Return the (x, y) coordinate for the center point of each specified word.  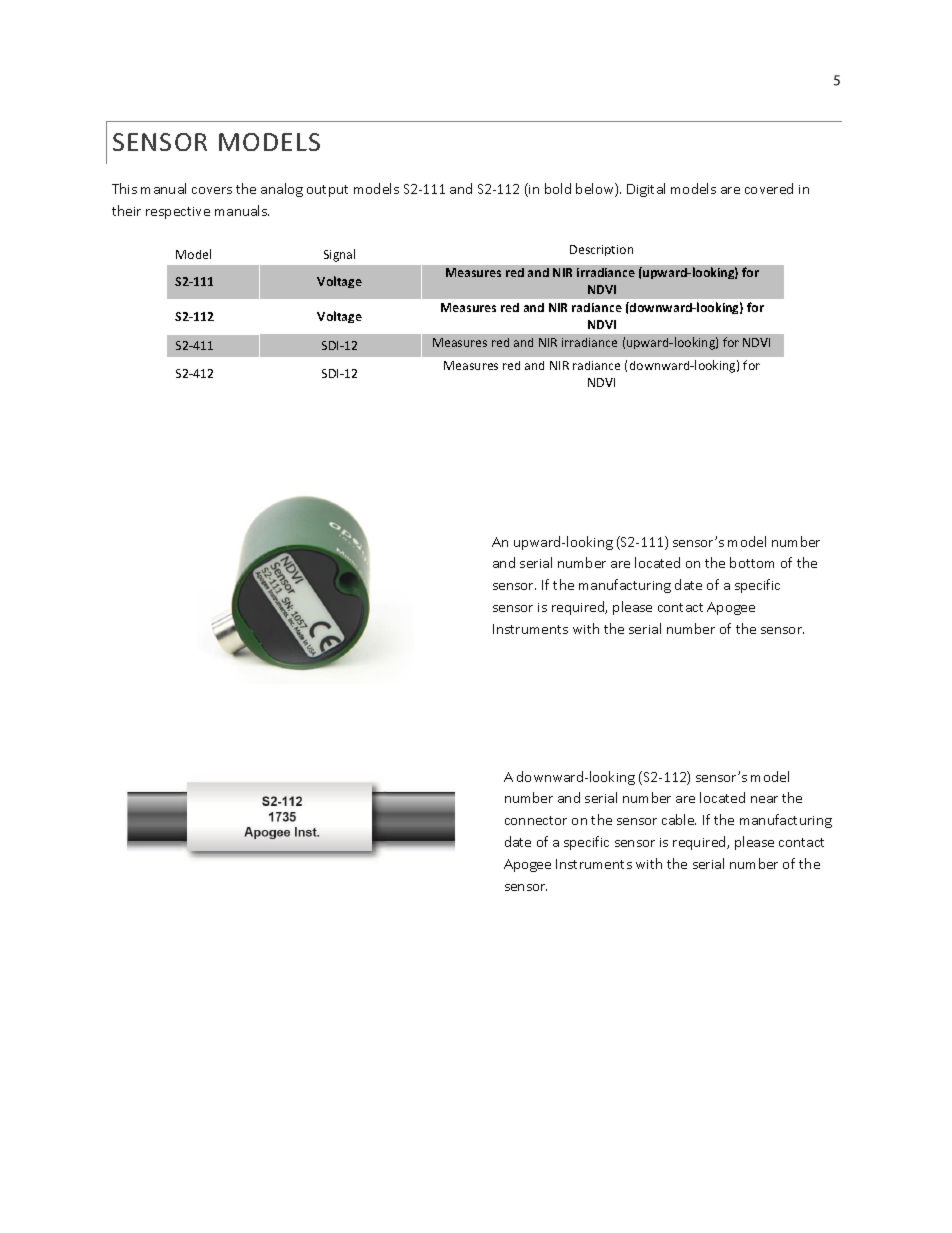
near (764, 799)
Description (601, 250)
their (126, 210)
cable (679, 819)
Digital (646, 190)
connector (536, 820)
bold (558, 188)
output (327, 191)
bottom (752, 562)
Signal (339, 255)
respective (178, 213)
